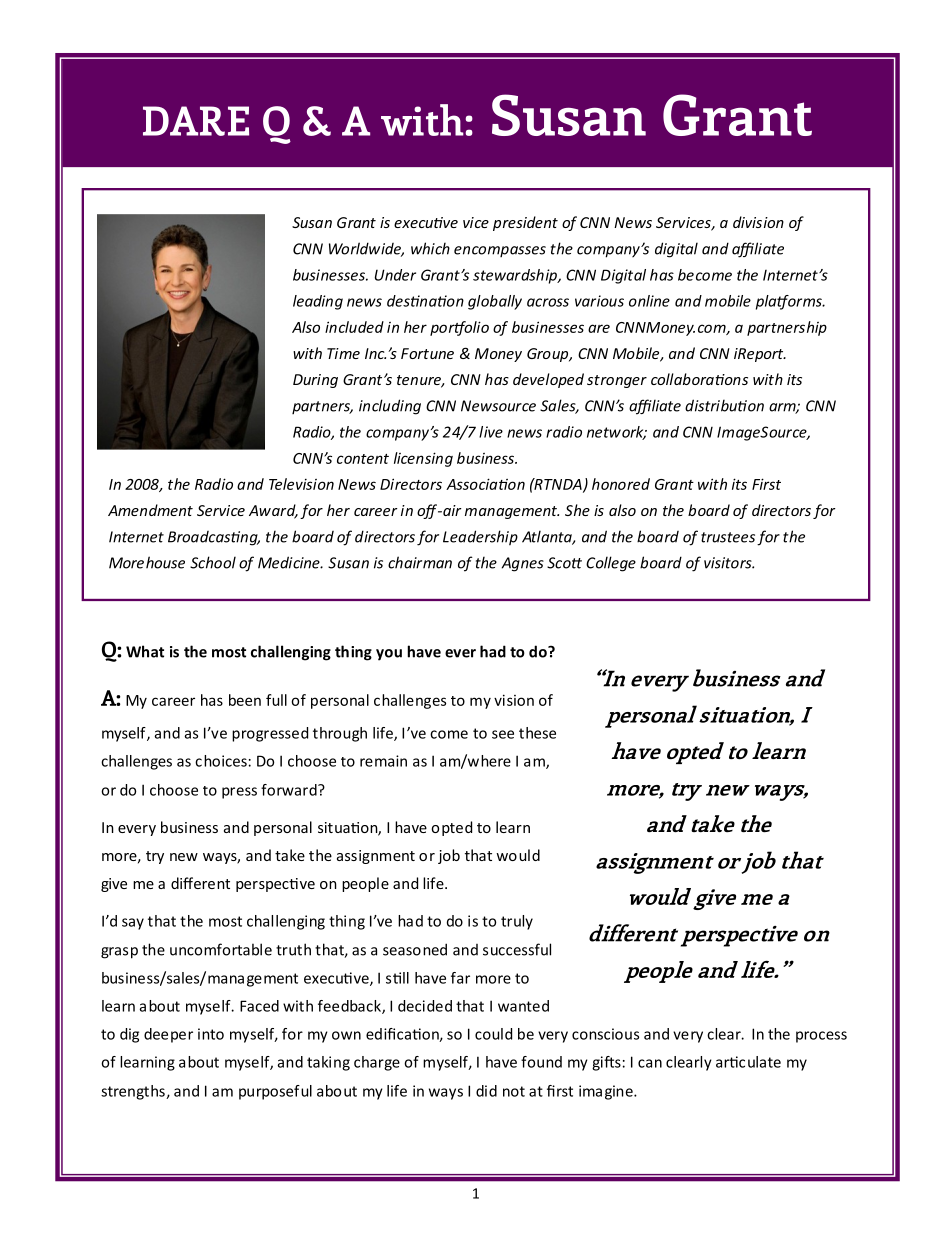 This document has height=1233, width=952. Describe the element at coordinates (221, 761) in the document. I see `choices` at that location.
